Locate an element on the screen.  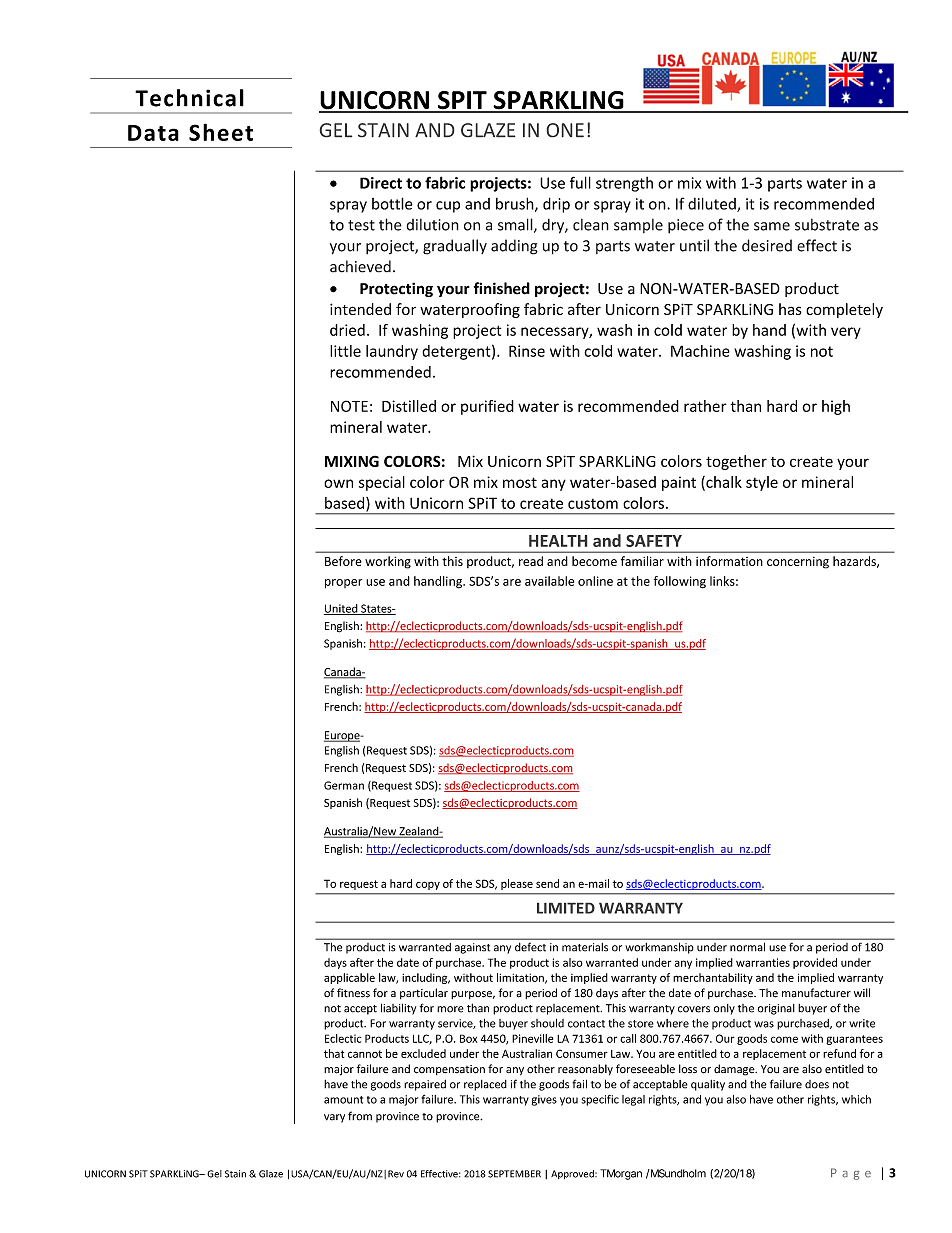
SEPTEMBER is located at coordinates (514, 1174).
